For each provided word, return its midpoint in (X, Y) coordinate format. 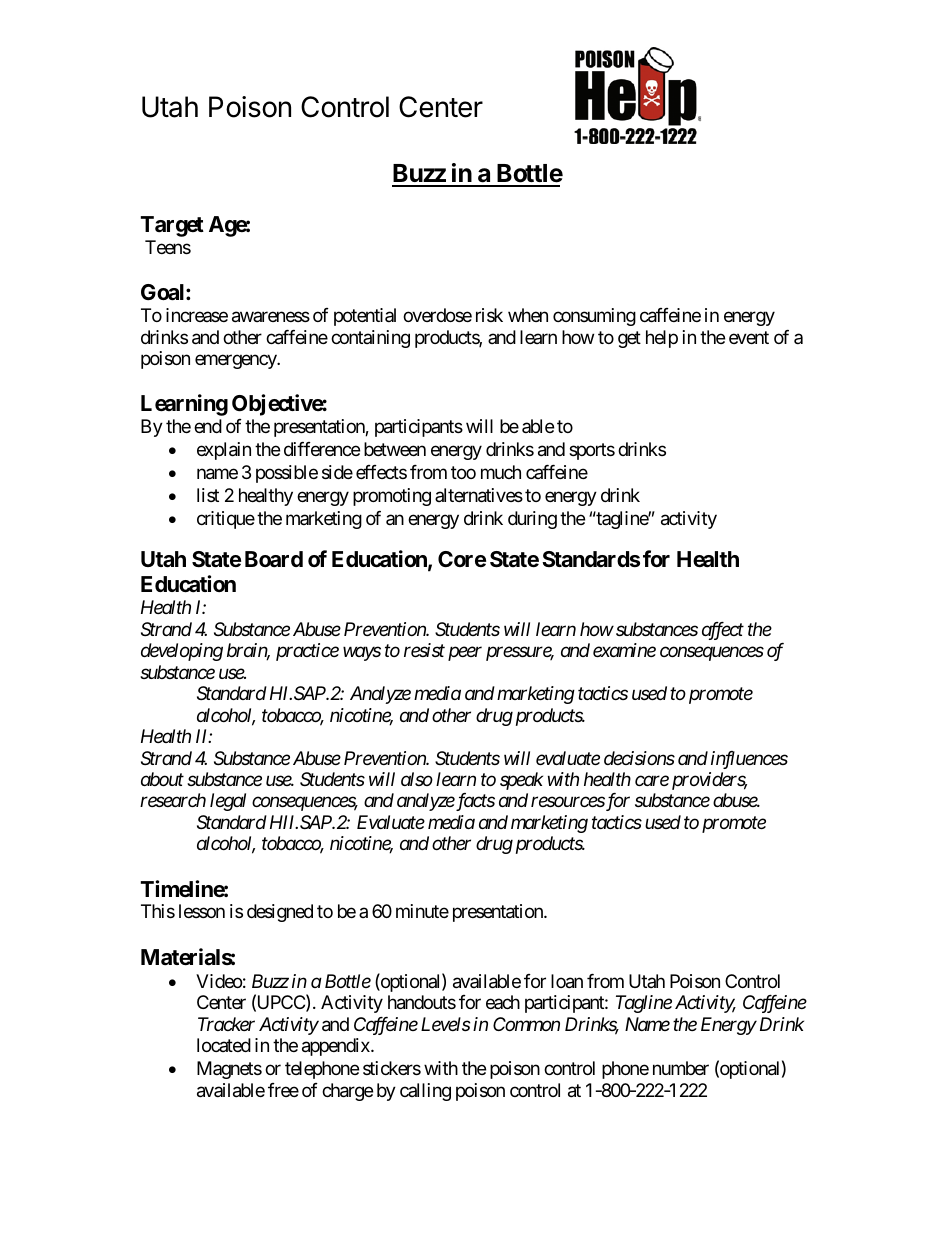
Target (172, 226)
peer (465, 654)
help (662, 339)
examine (624, 650)
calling (425, 1092)
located (224, 1045)
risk (489, 315)
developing (182, 652)
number (681, 1068)
